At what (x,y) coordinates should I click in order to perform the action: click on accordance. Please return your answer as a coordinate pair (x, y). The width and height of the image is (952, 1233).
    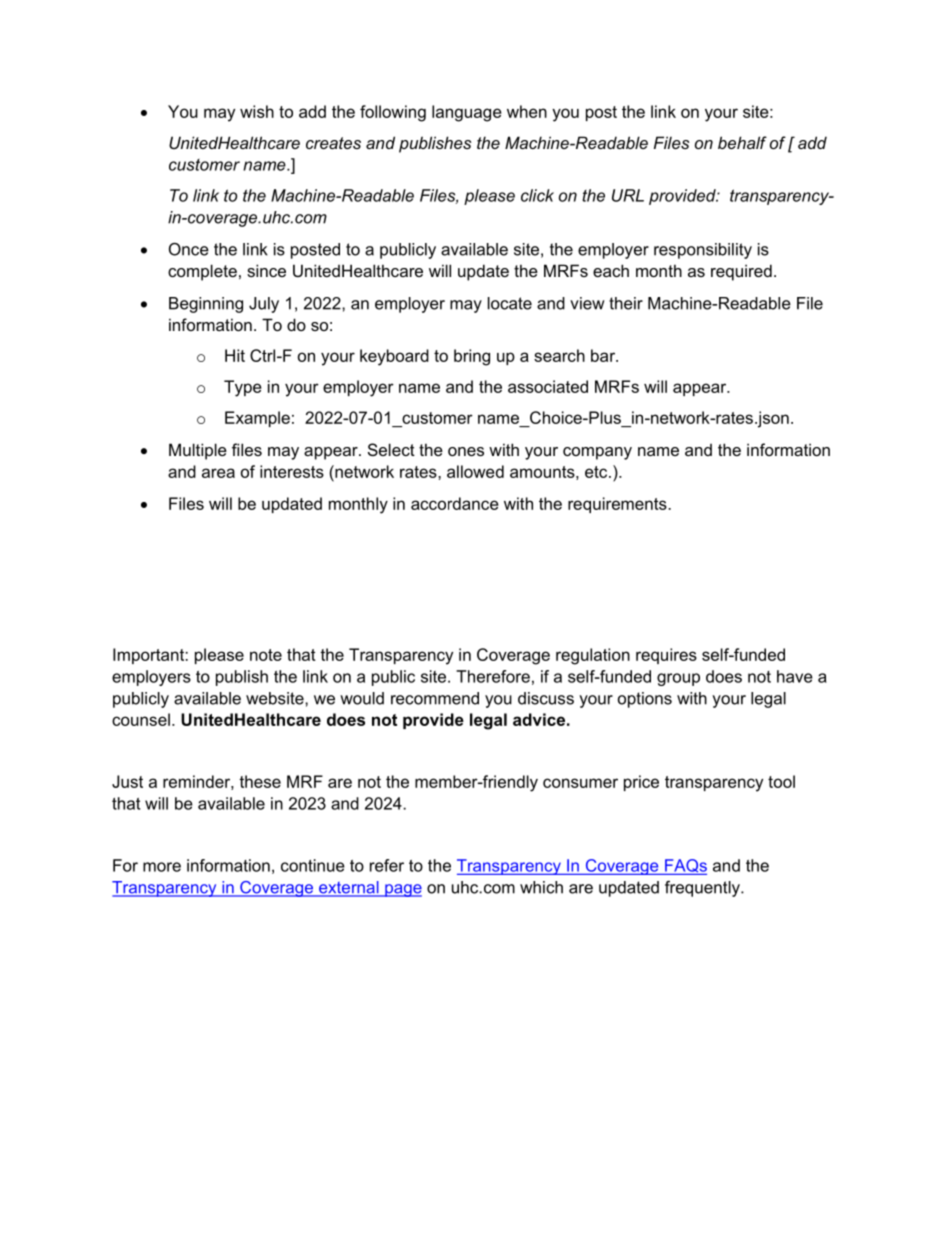
    Looking at the image, I should click on (455, 503).
